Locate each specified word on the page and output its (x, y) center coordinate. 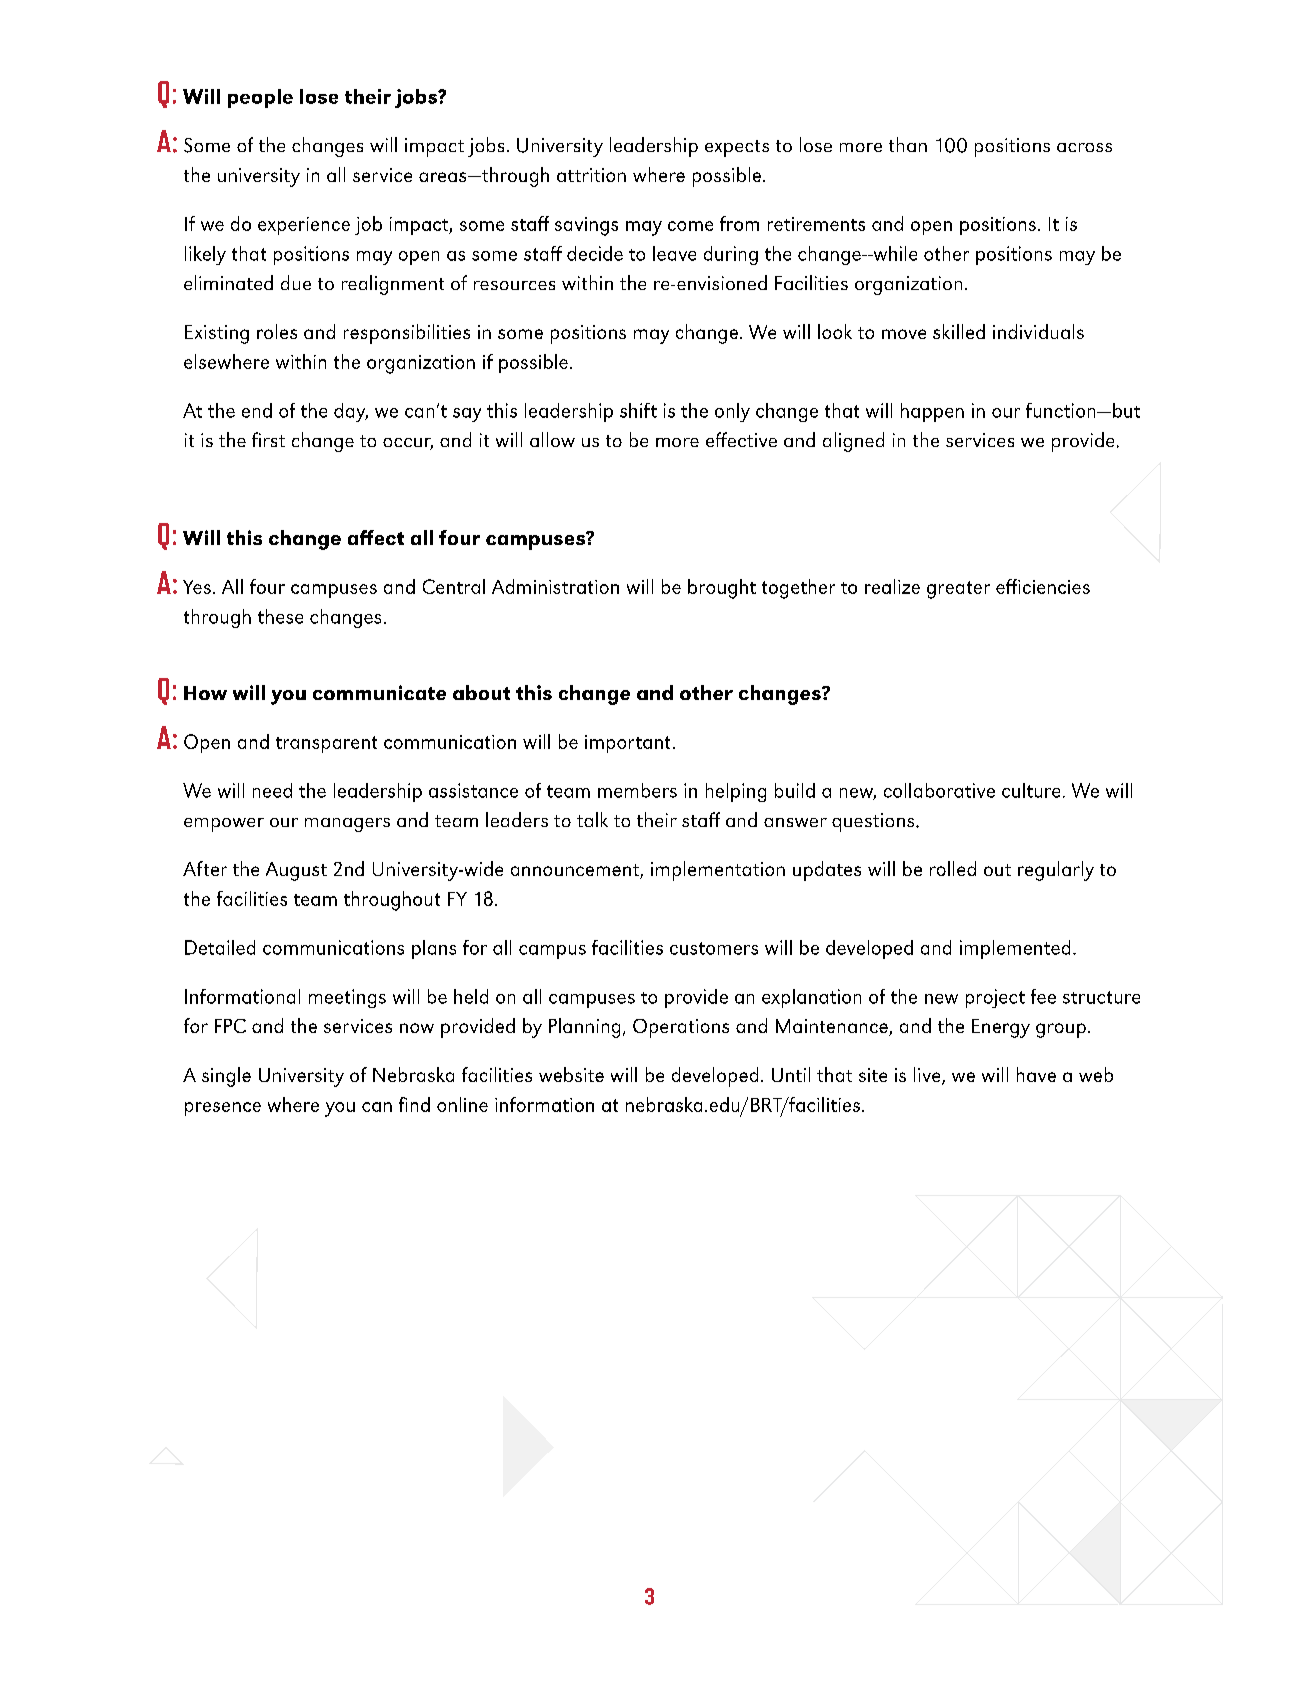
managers (347, 825)
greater (958, 590)
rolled (953, 868)
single (226, 1077)
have (1036, 1074)
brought (722, 589)
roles (277, 331)
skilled (959, 331)
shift (638, 410)
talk (592, 819)
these (280, 616)
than (908, 144)
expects (737, 148)
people (260, 98)
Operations (681, 1028)
